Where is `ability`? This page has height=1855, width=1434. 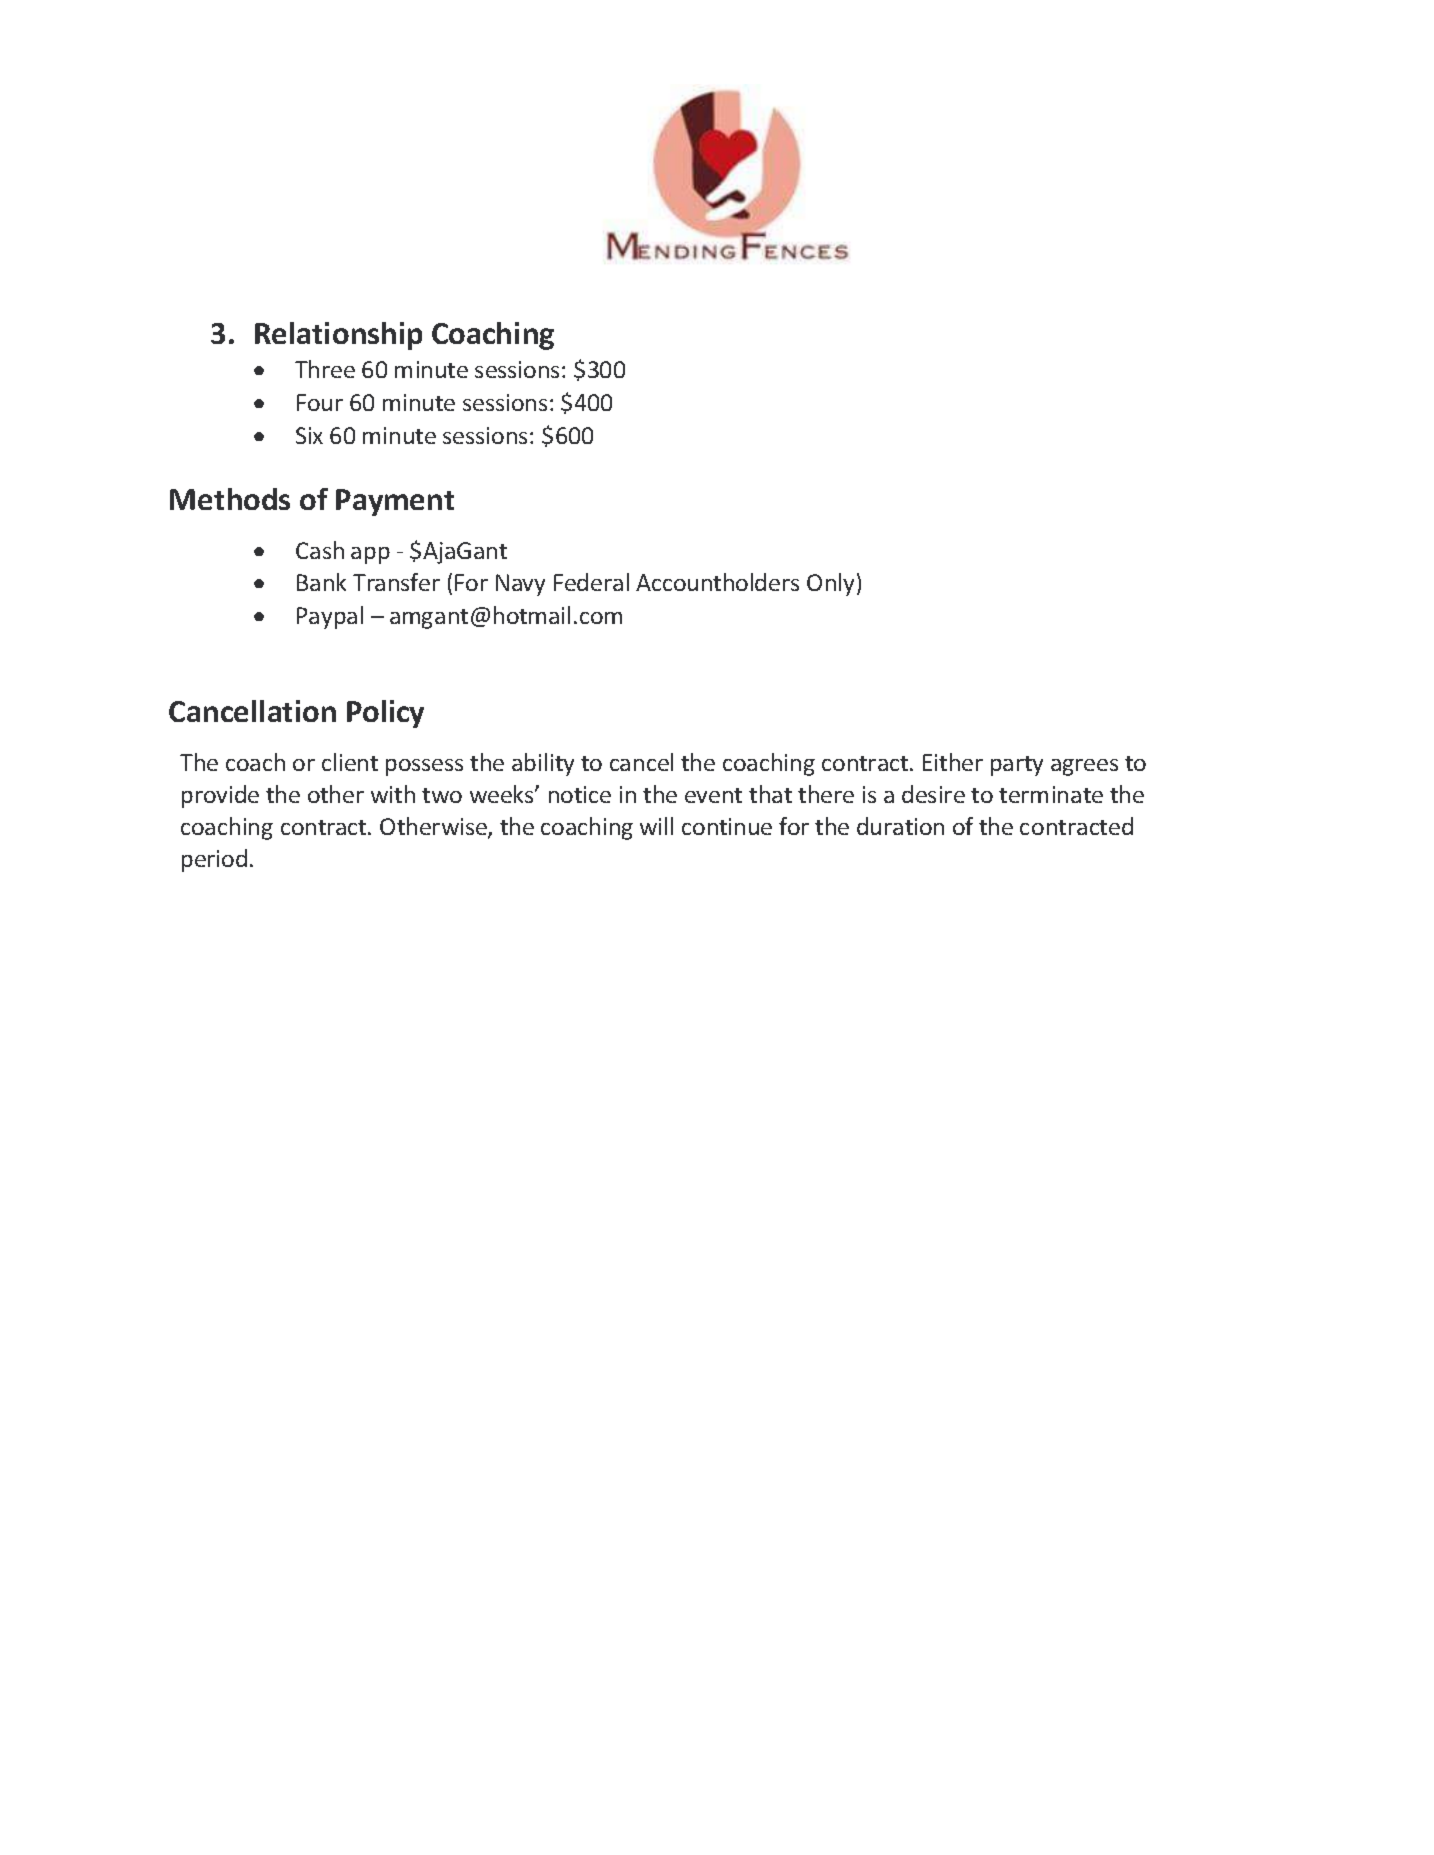
ability is located at coordinates (543, 764).
